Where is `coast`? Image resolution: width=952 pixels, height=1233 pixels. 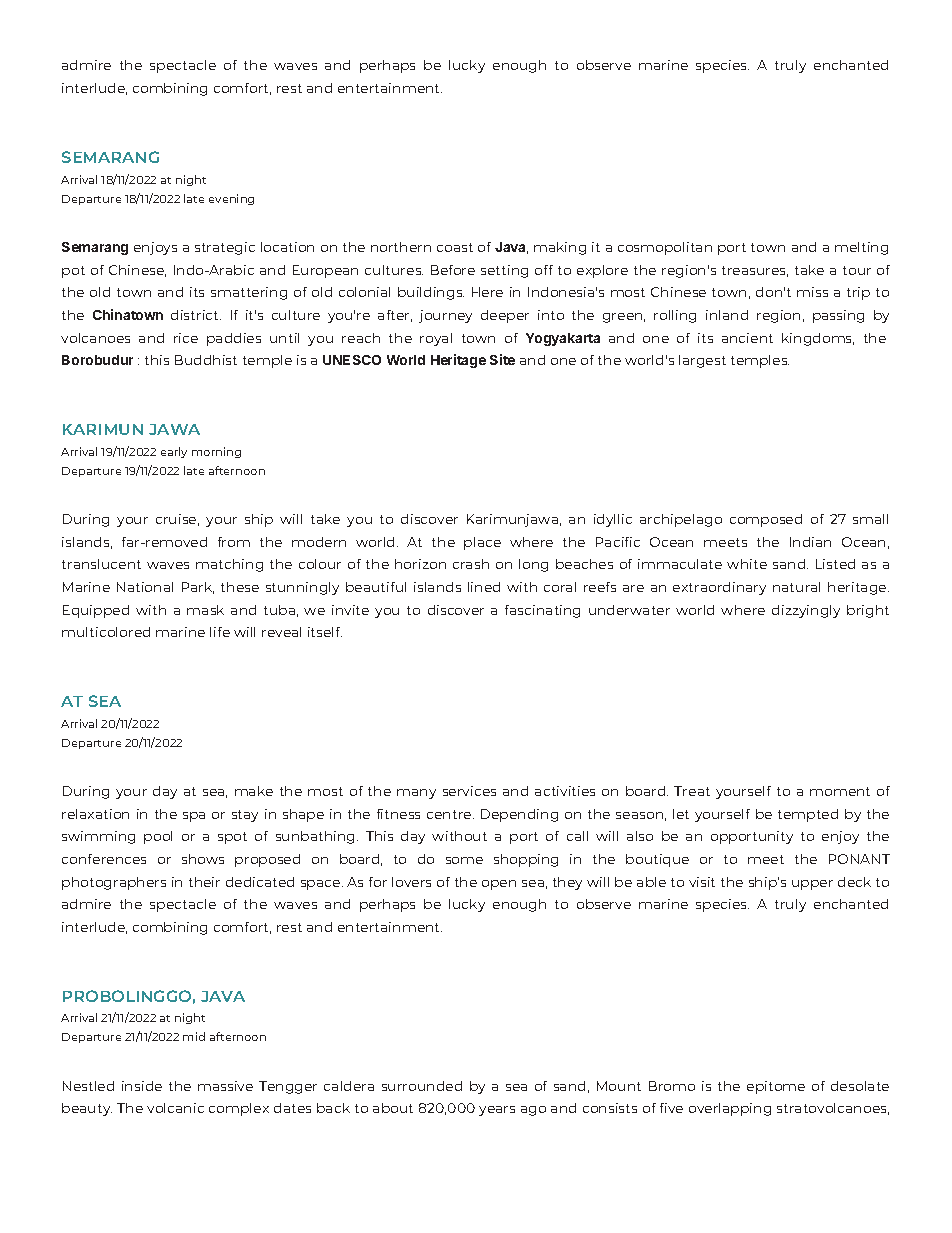
coast is located at coordinates (455, 247).
